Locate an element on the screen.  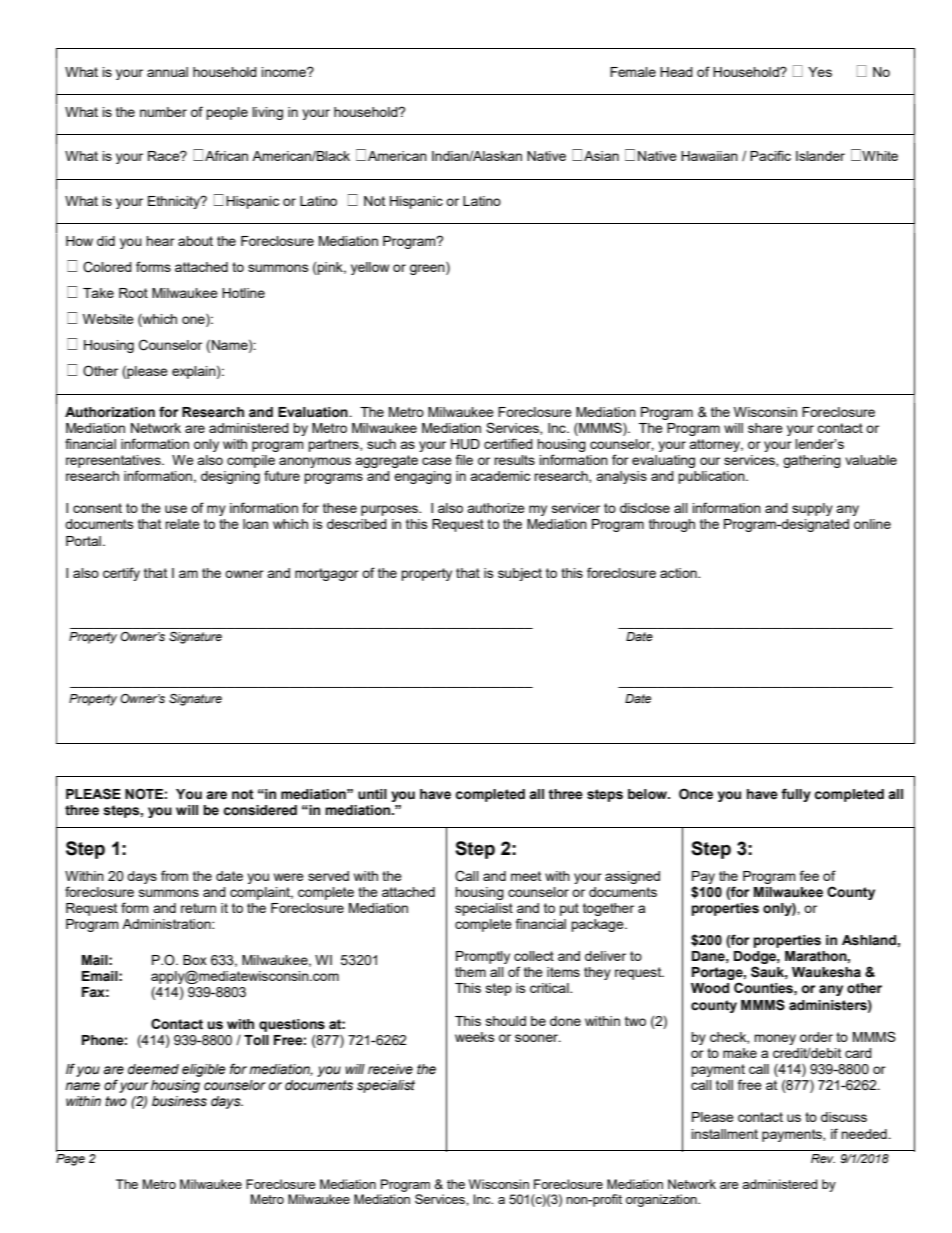
Asian is located at coordinates (601, 156).
